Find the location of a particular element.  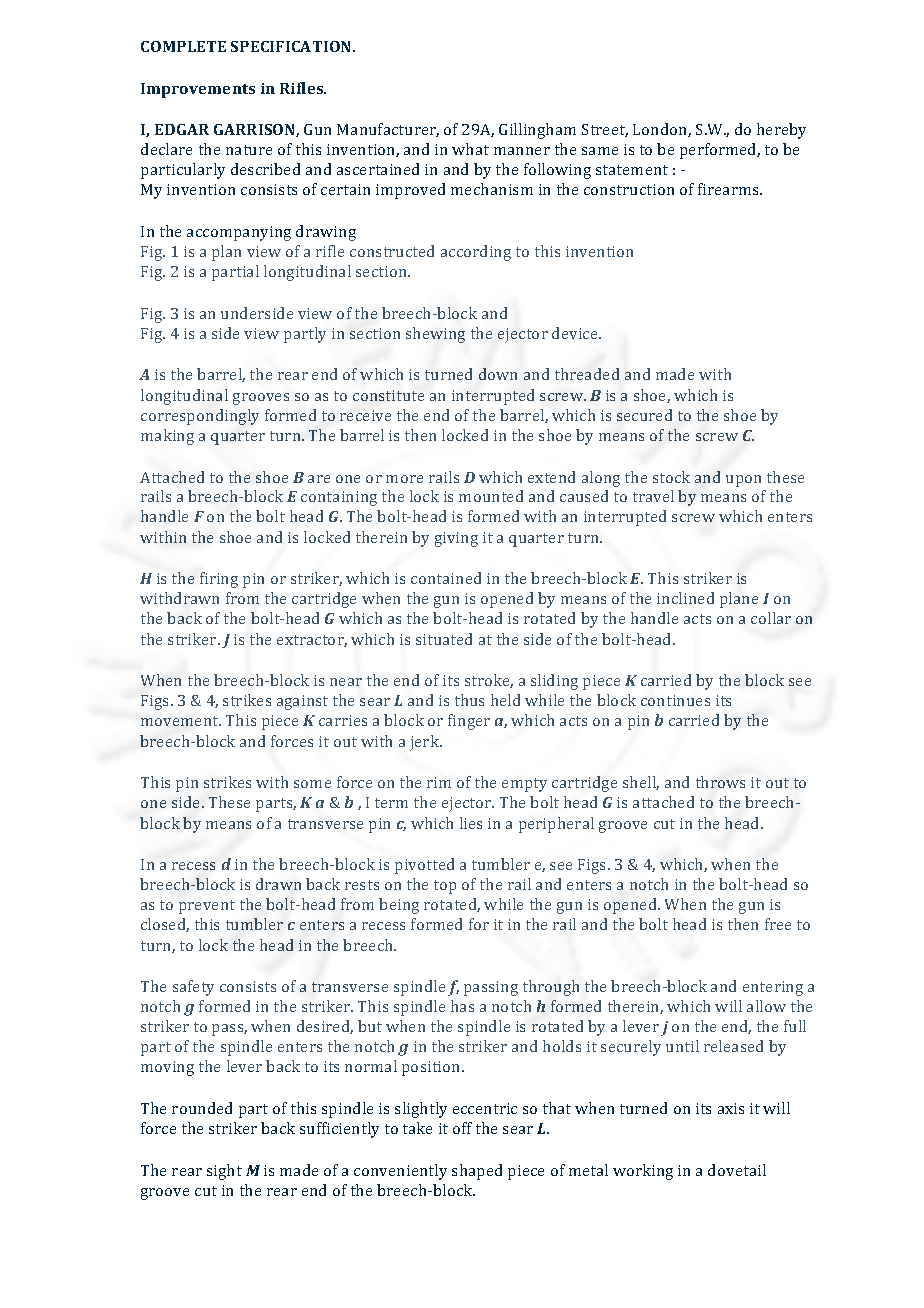

what is located at coordinates (470, 149).
